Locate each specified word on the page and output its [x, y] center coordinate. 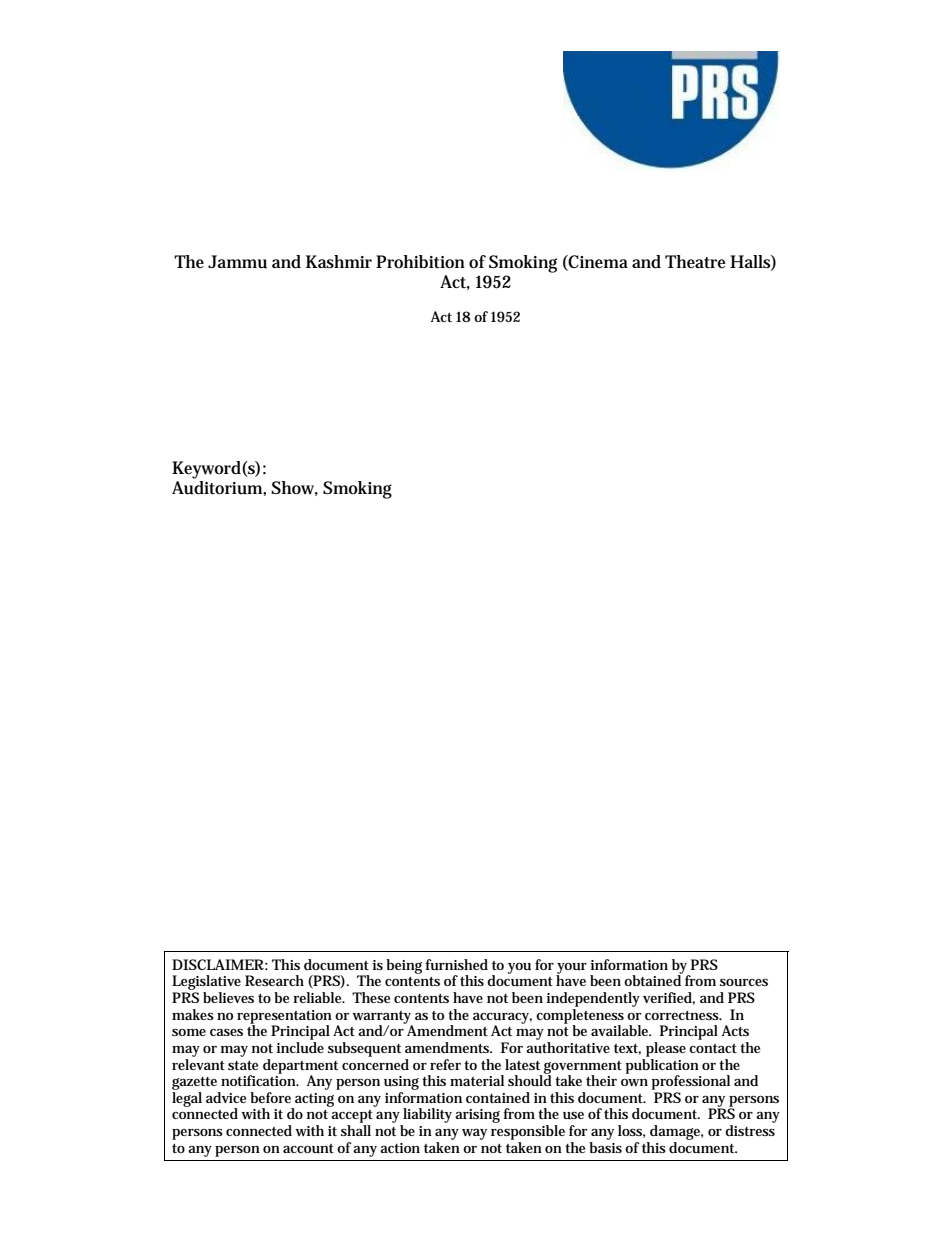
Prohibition [420, 262]
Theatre [695, 261]
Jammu [237, 262]
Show [294, 488]
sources [744, 982]
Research [274, 980]
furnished [456, 964]
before [270, 1097]
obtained [653, 979]
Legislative [206, 984]
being [404, 966]
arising [477, 1116]
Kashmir [339, 262]
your [571, 969]
